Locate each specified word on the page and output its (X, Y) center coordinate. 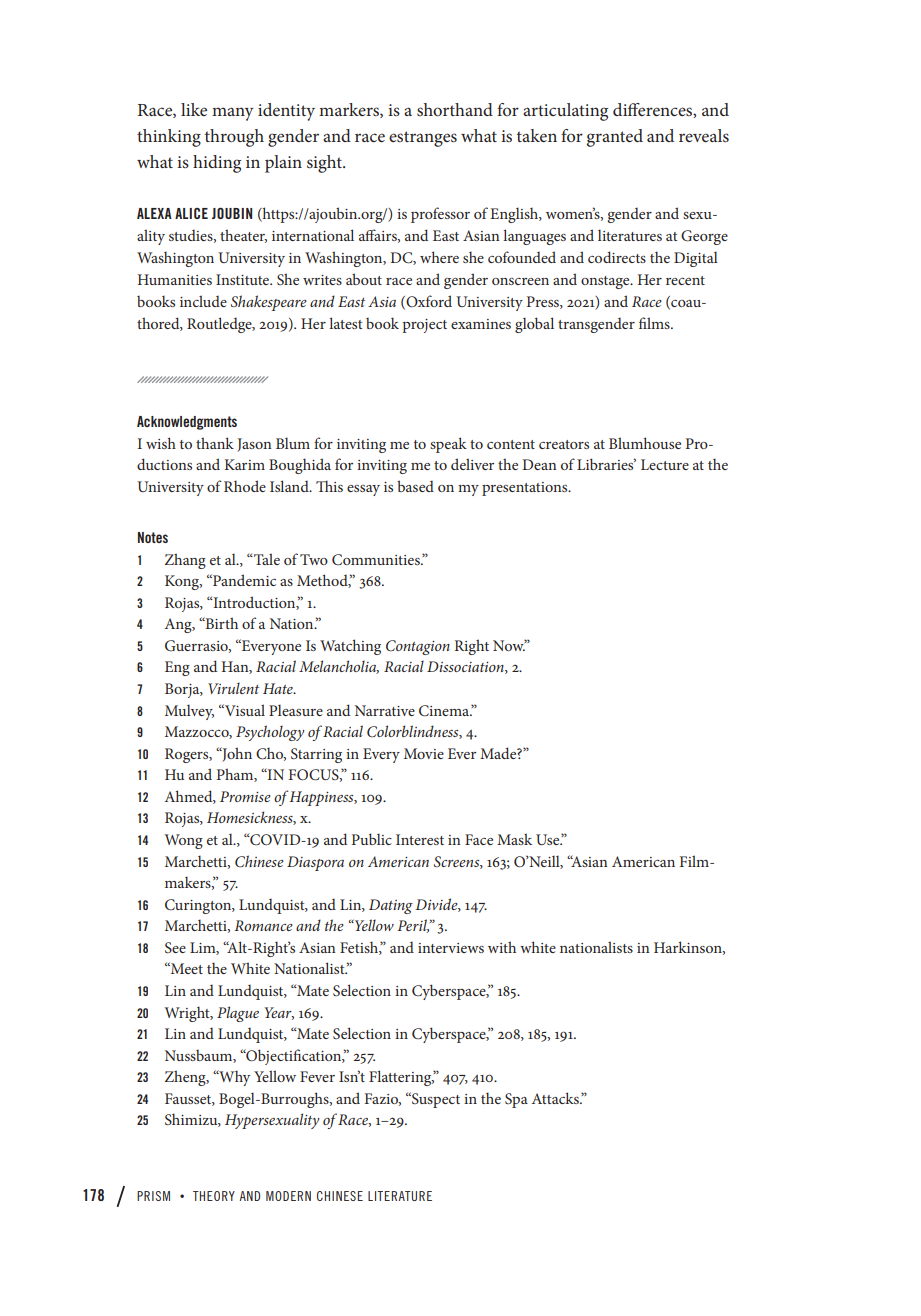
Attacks (556, 1098)
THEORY (214, 1196)
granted (615, 138)
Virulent (233, 688)
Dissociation (466, 667)
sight (325, 164)
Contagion (418, 647)
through (234, 138)
